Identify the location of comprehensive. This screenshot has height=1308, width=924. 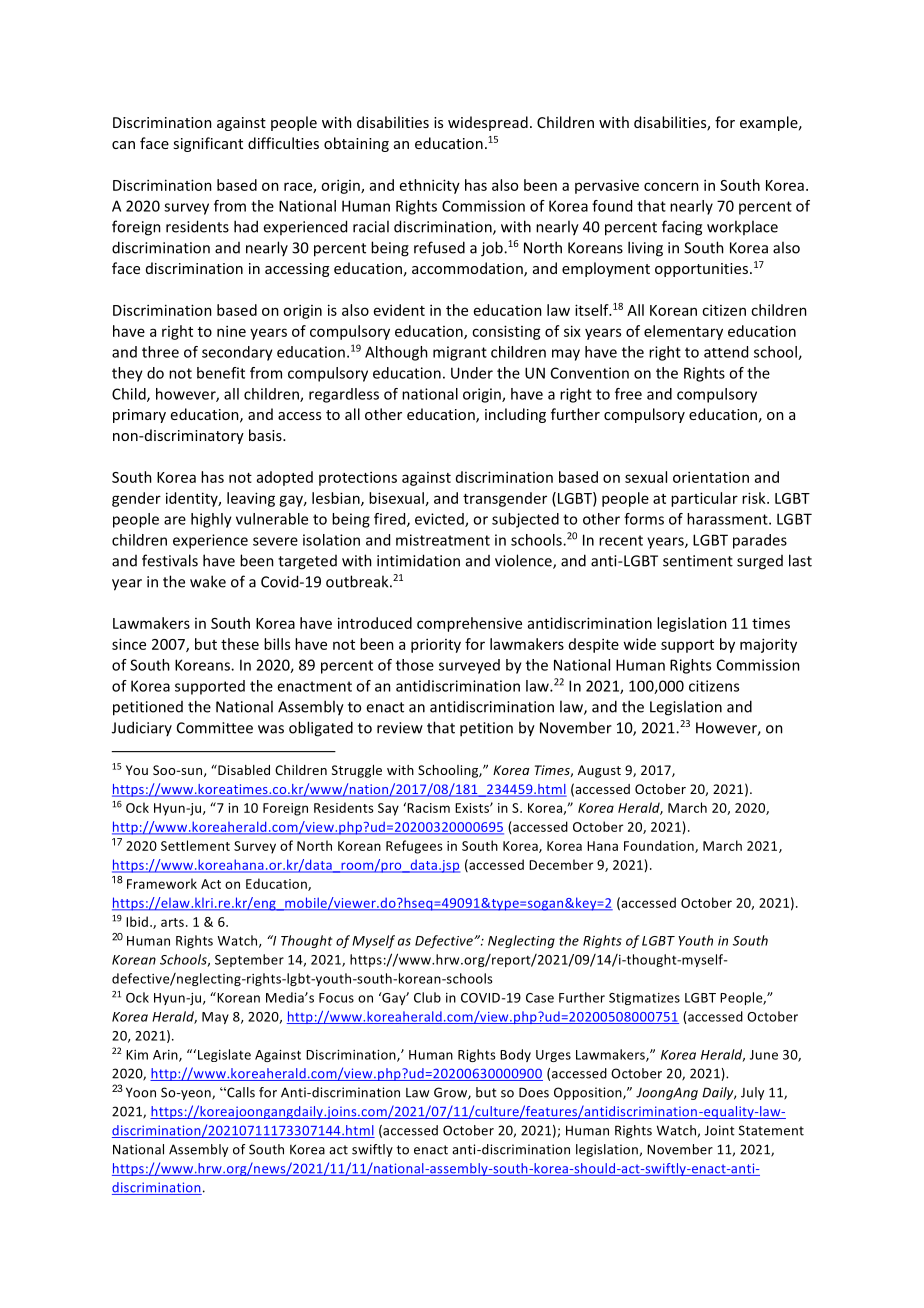
(469, 624).
